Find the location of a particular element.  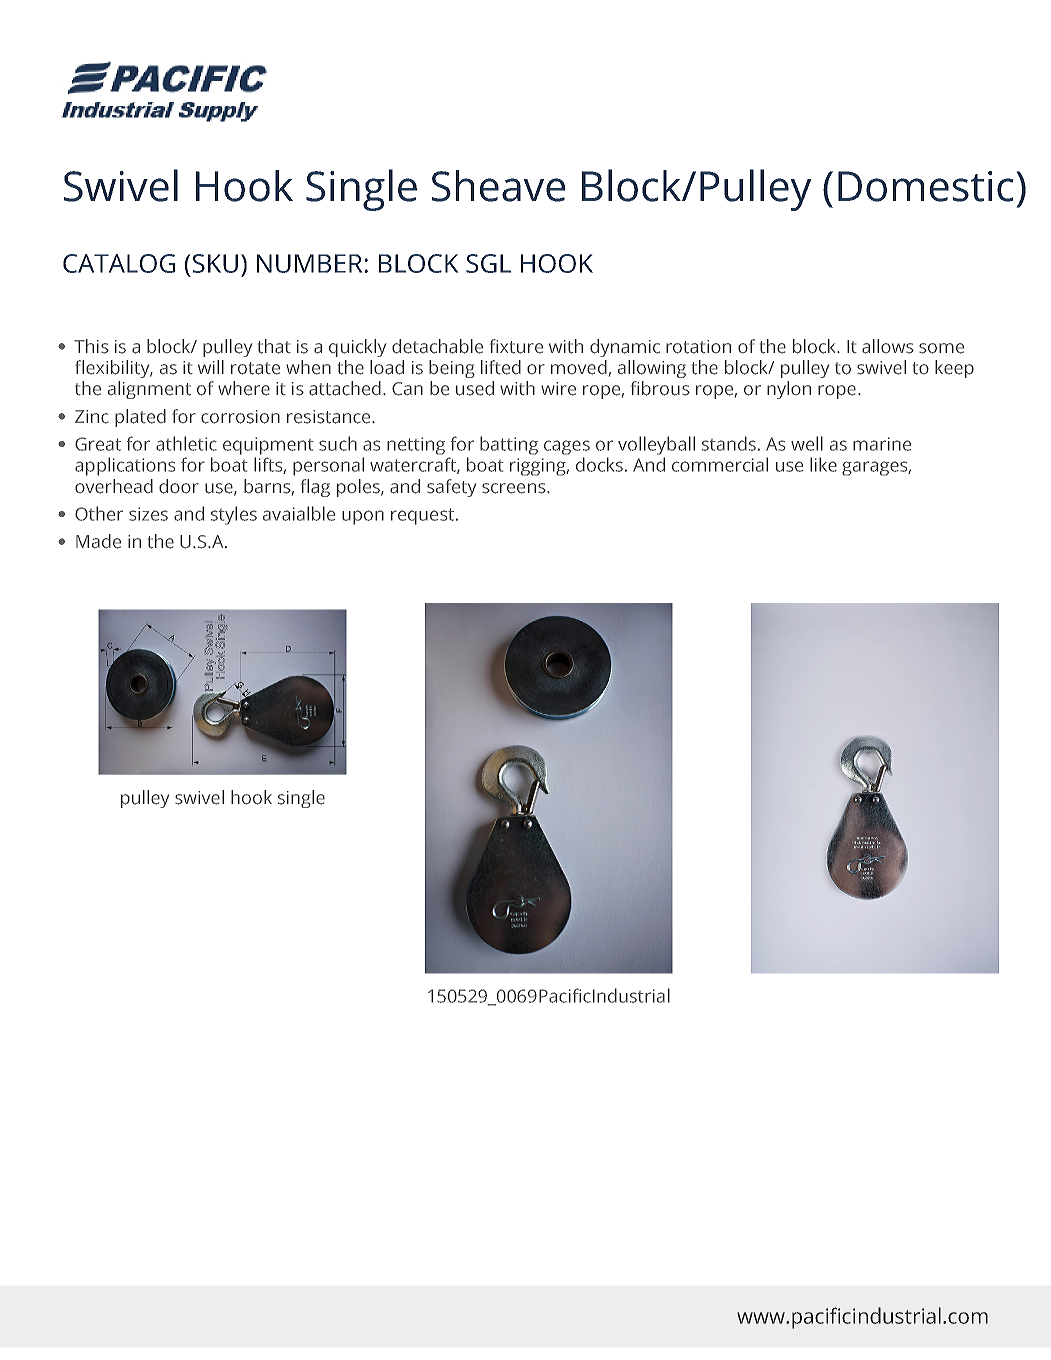

NUMBER is located at coordinates (309, 263).
